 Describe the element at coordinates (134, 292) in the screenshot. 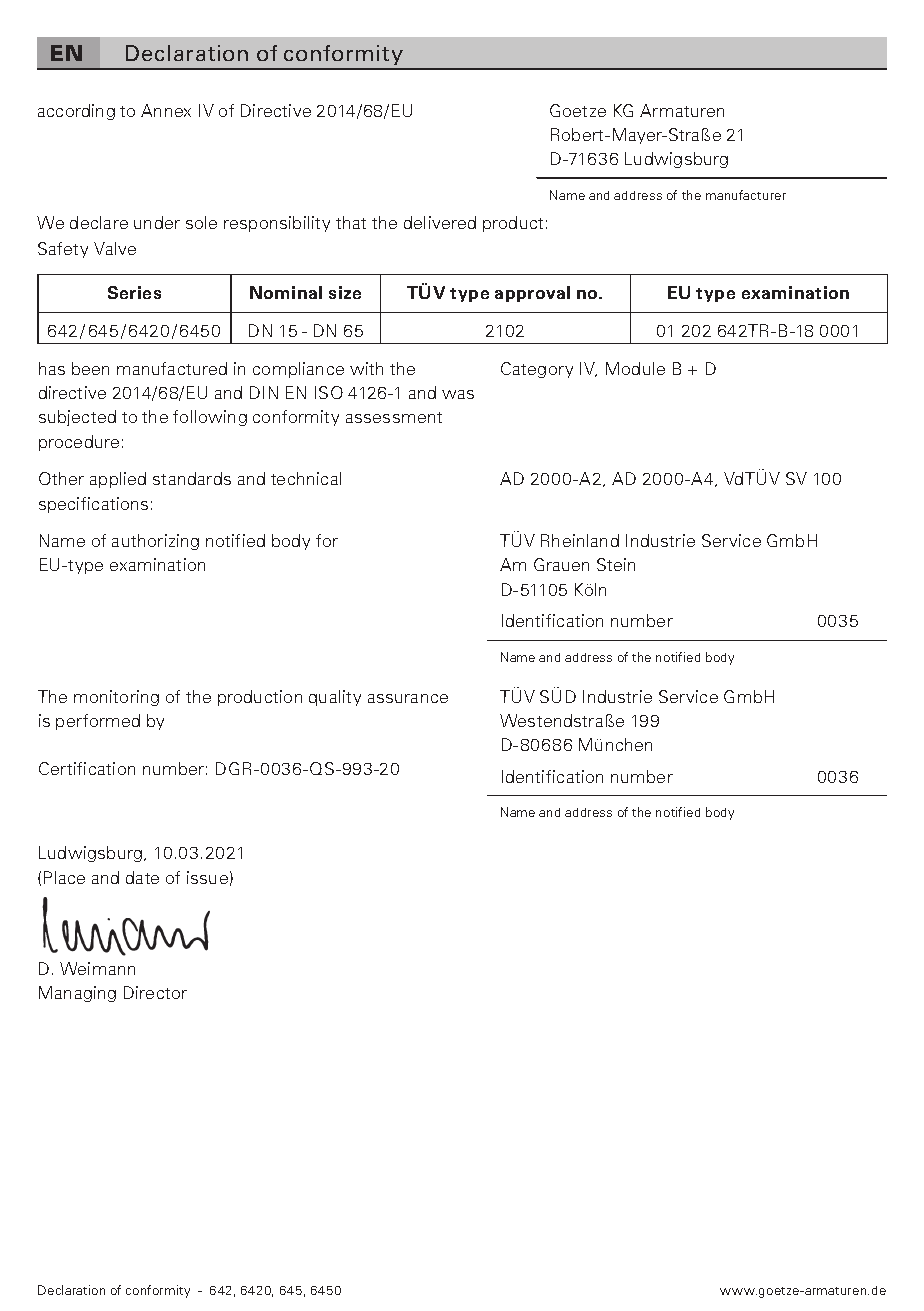

I see `Series` at that location.
